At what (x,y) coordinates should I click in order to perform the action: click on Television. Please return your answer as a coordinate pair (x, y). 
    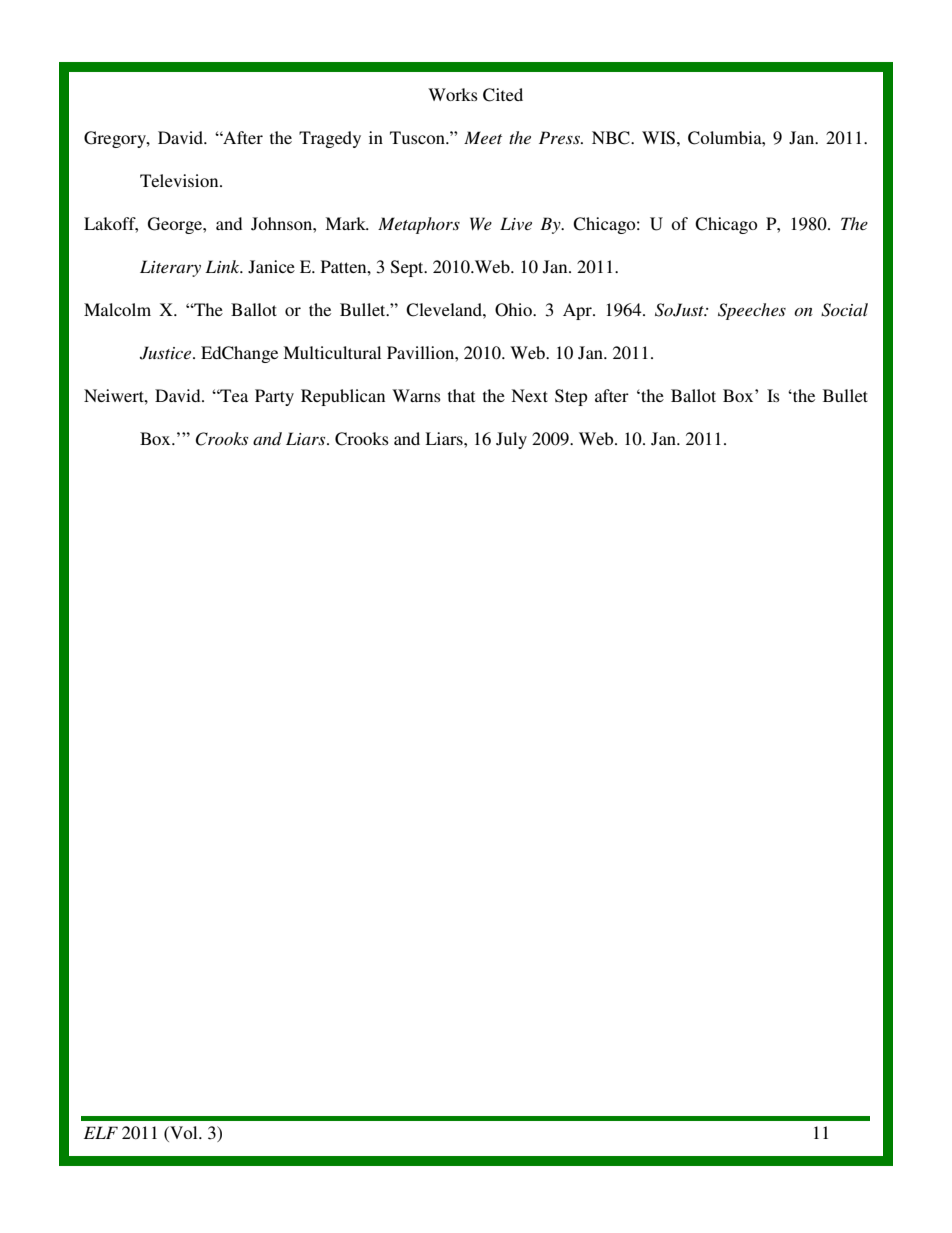
    Looking at the image, I should click on (180, 180).
